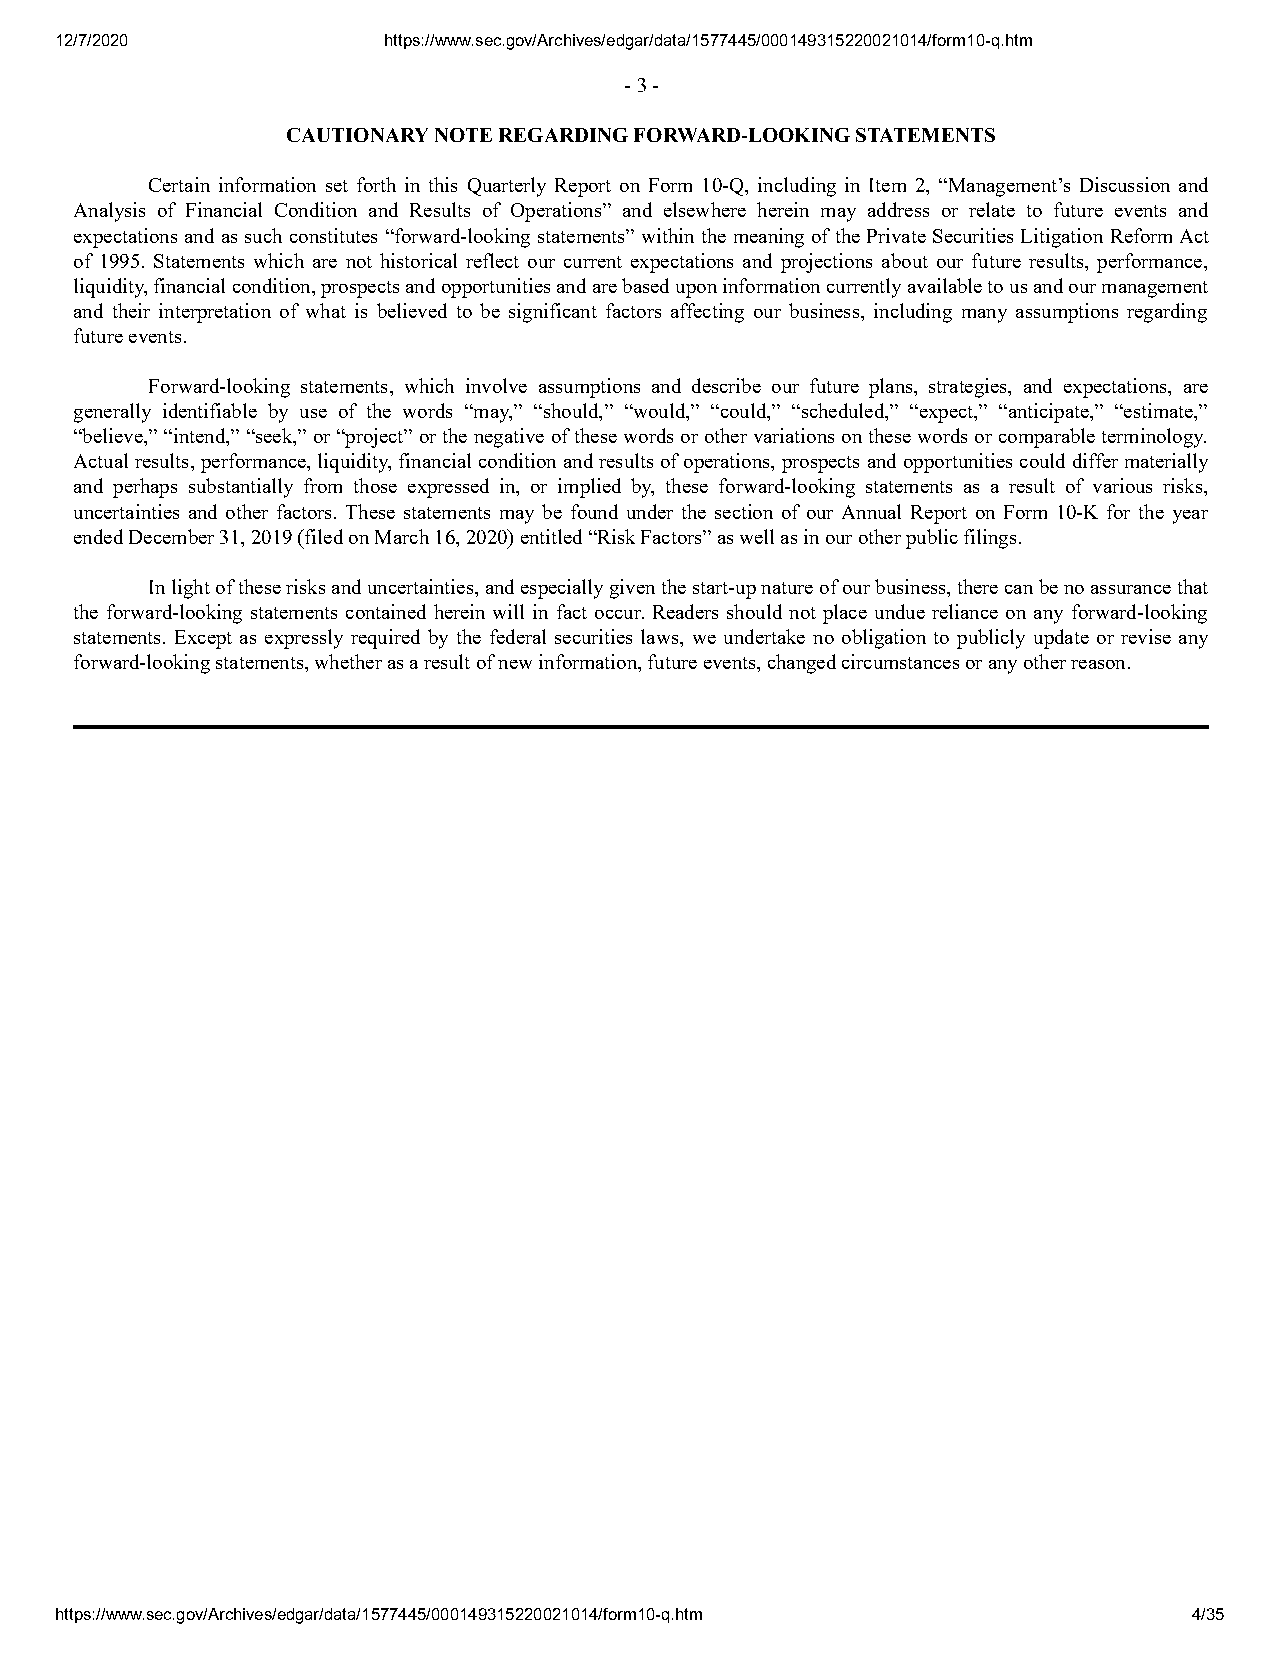 This image has height=1656, width=1280. What do you see at coordinates (203, 639) in the image?
I see `Except` at bounding box center [203, 639].
